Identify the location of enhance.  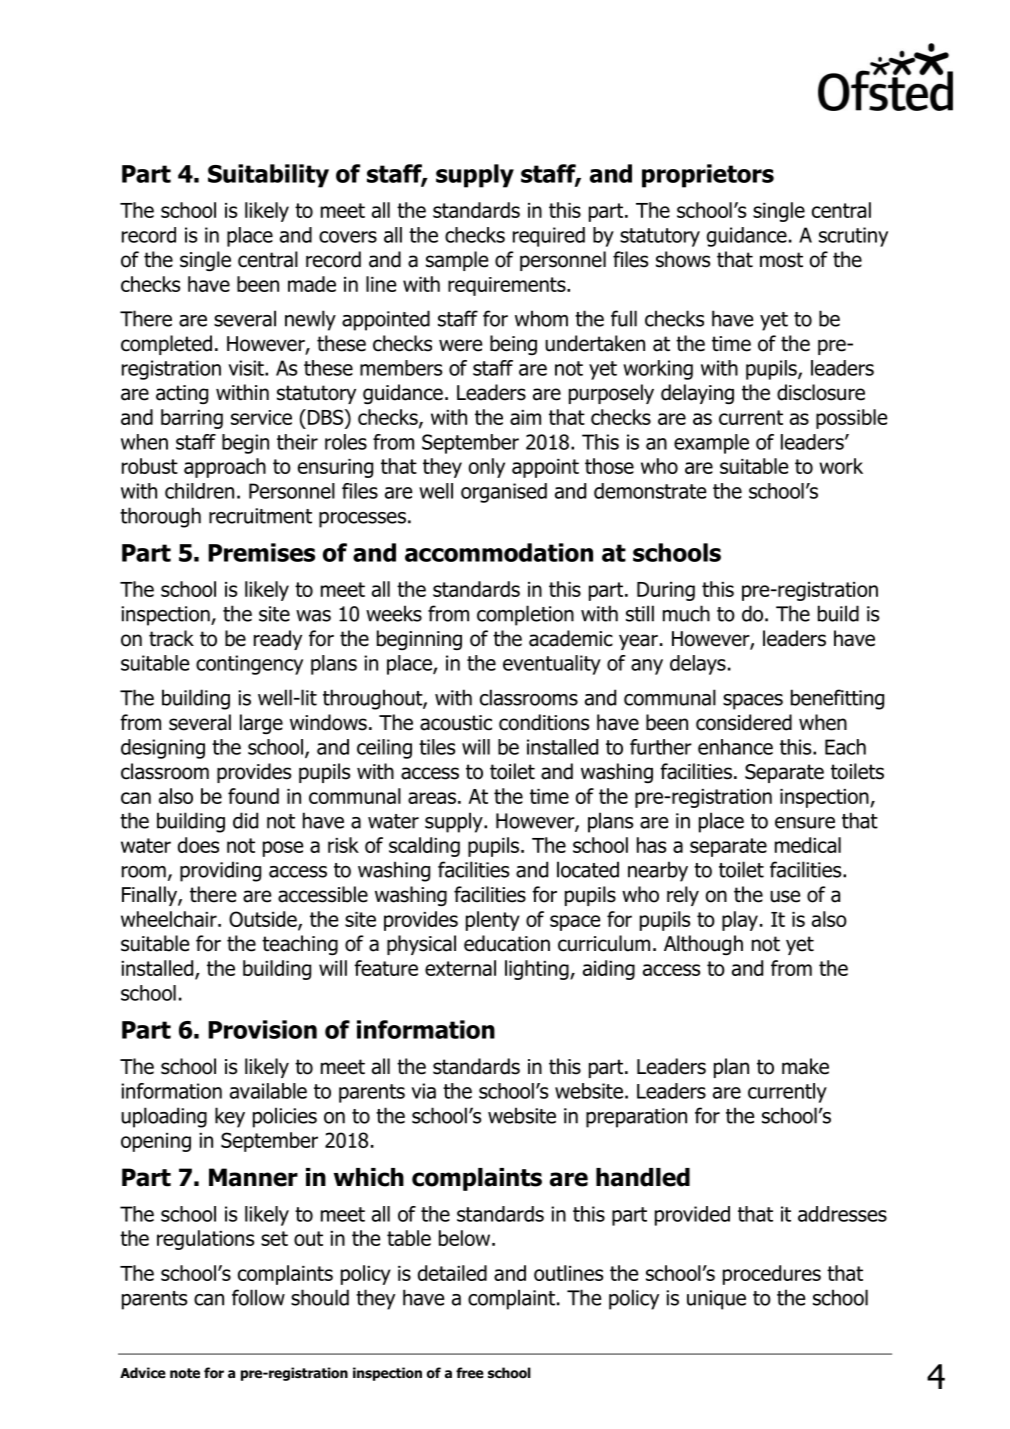
(735, 747).
